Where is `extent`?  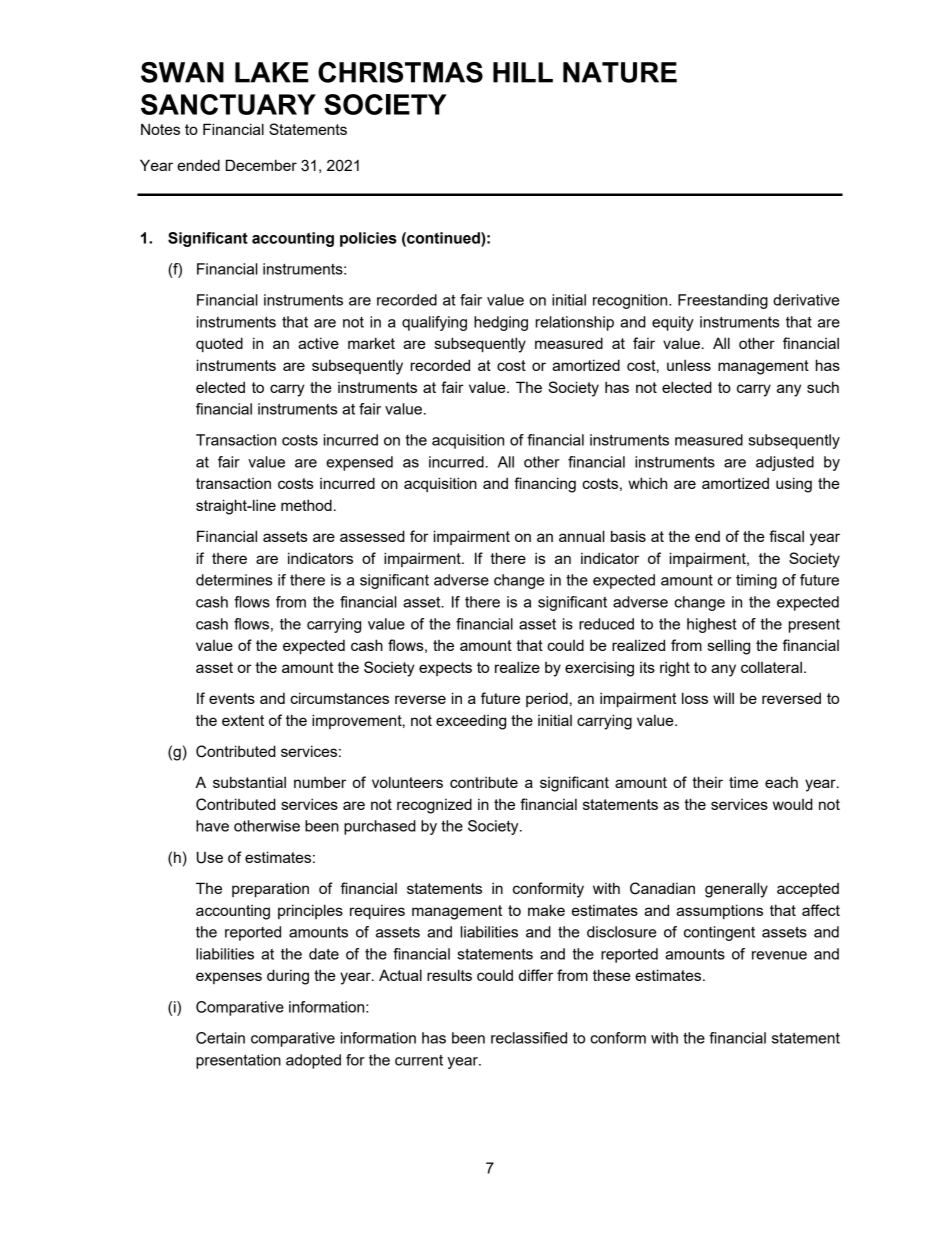 extent is located at coordinates (243, 720).
